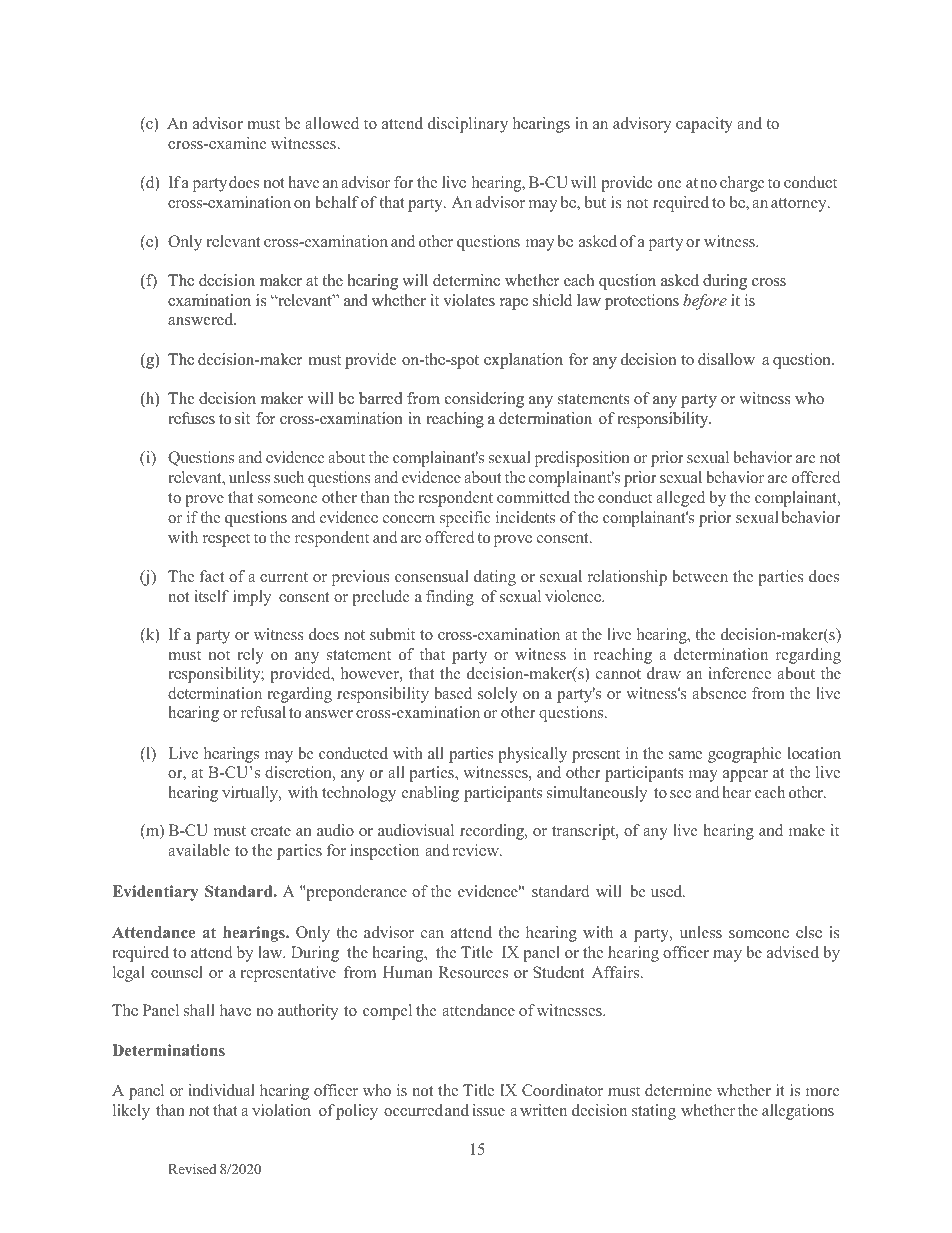 This screenshot has height=1233, width=952. What do you see at coordinates (742, 184) in the screenshot?
I see `charge` at bounding box center [742, 184].
